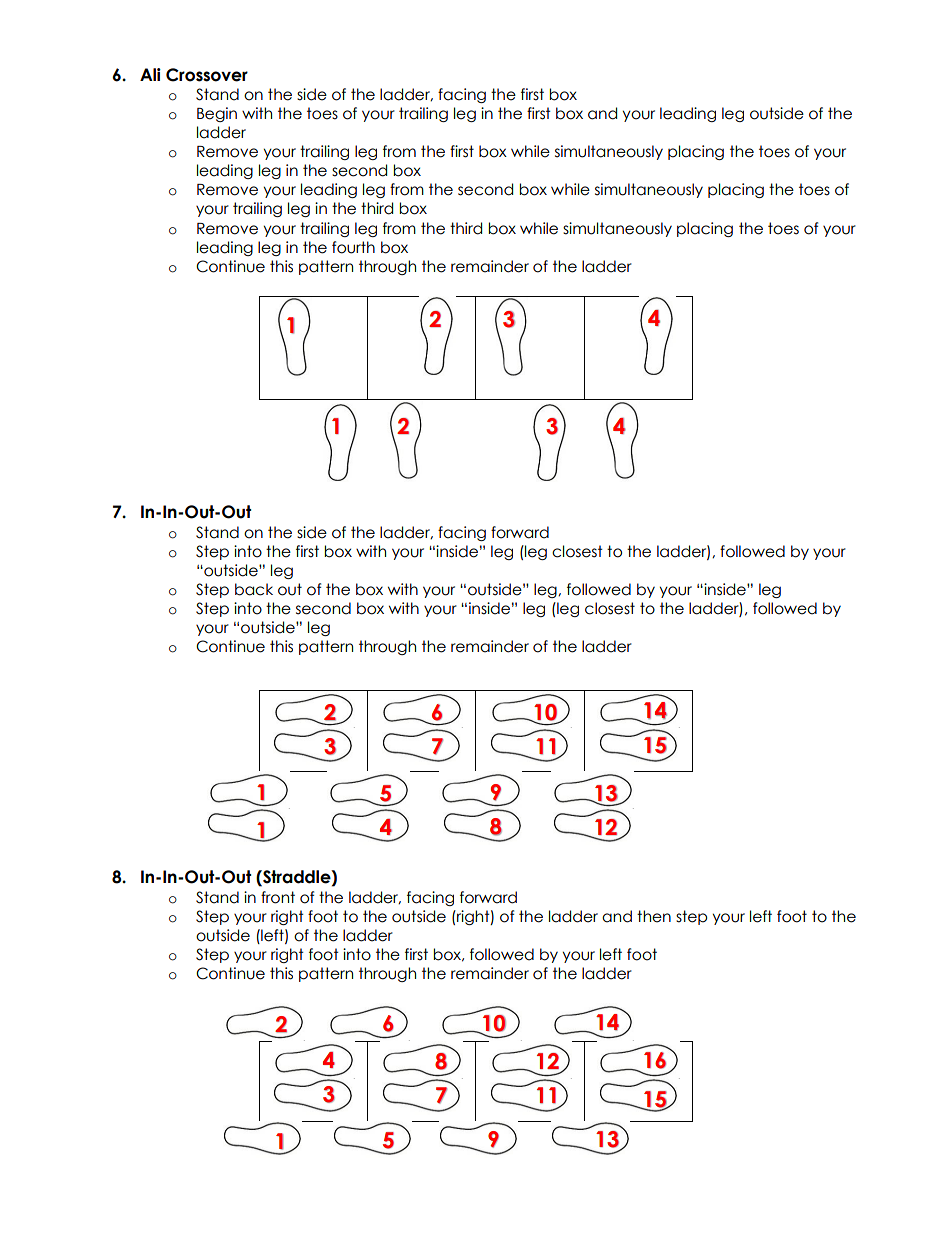 The width and height of the screenshot is (952, 1233). Describe the element at coordinates (353, 247) in the screenshot. I see `fourth` at that location.
